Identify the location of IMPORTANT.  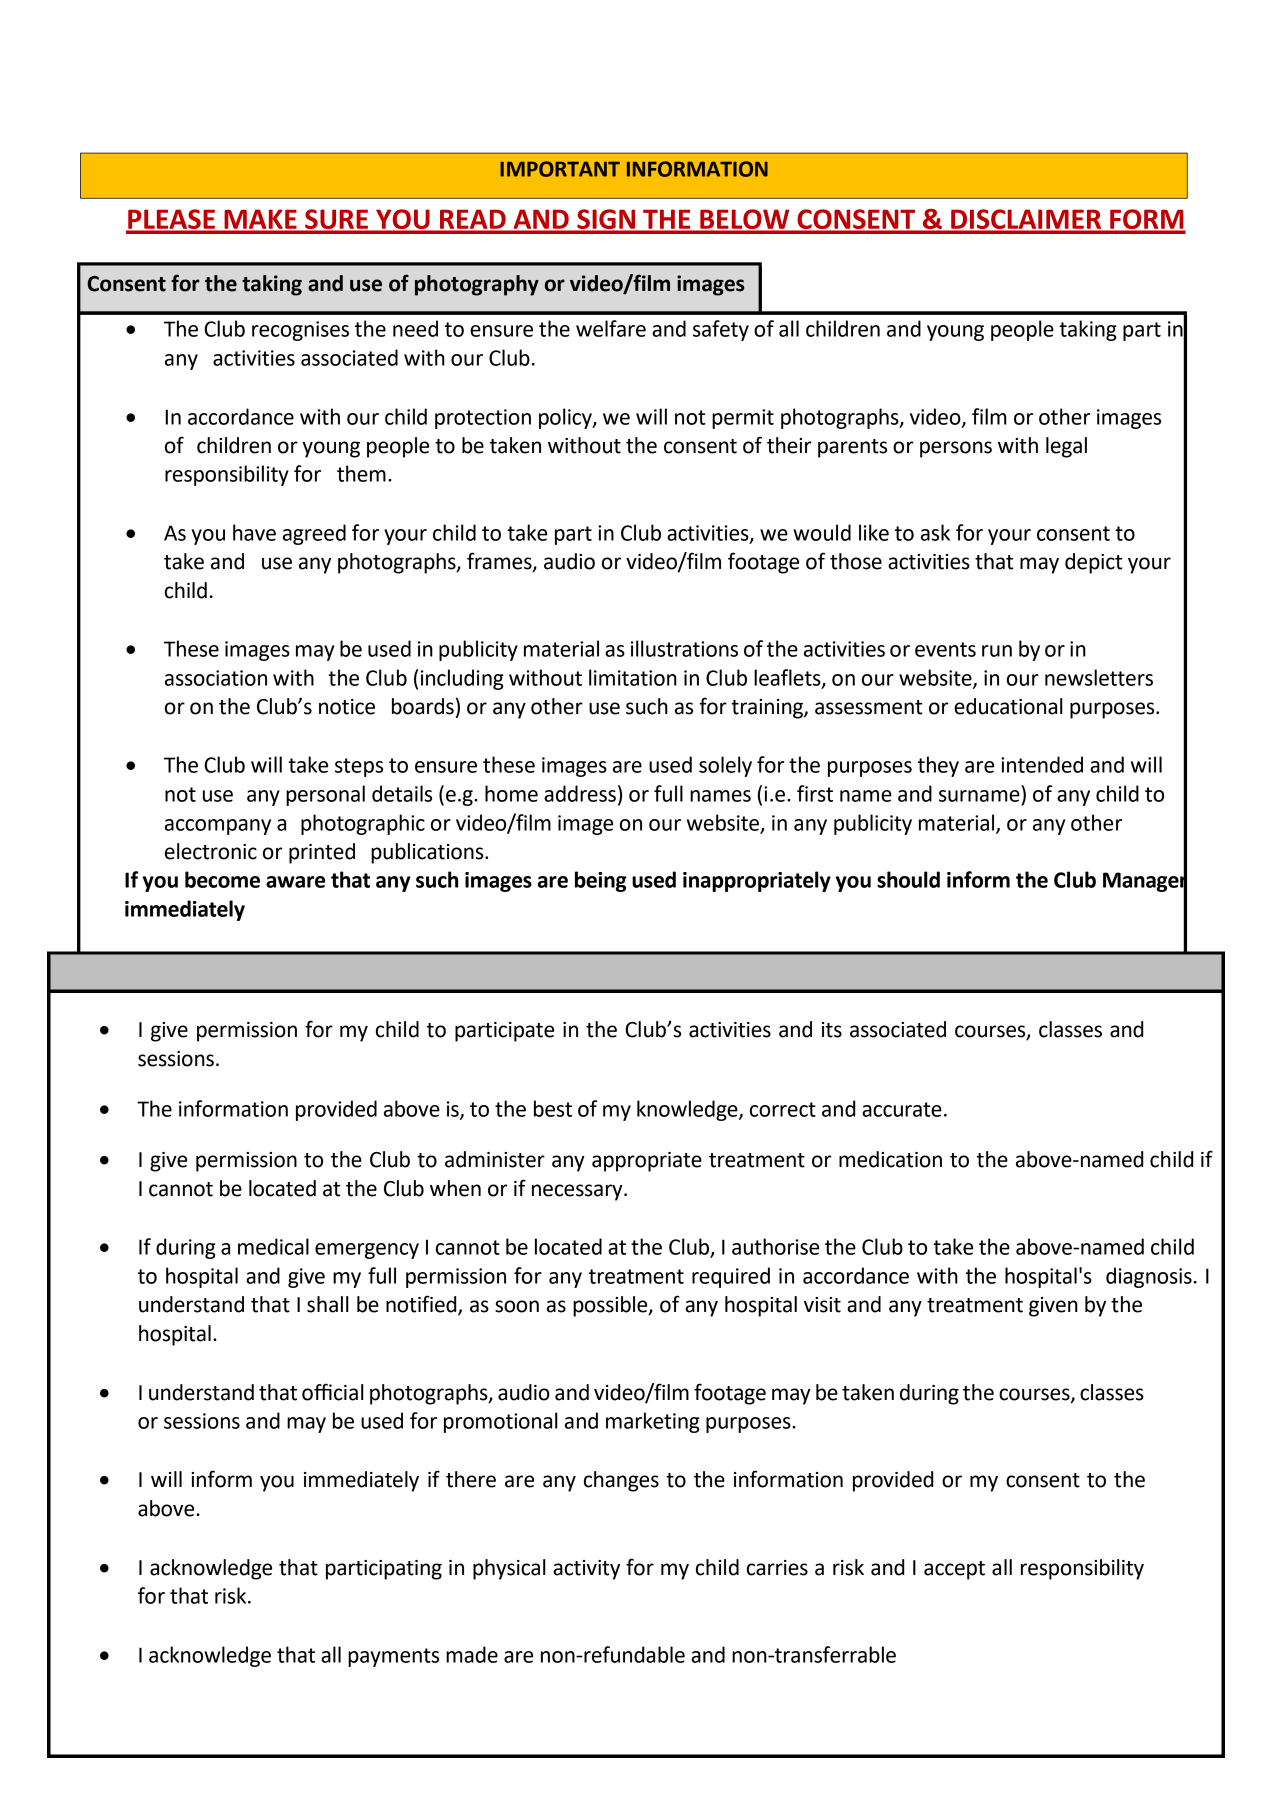
(560, 169).
